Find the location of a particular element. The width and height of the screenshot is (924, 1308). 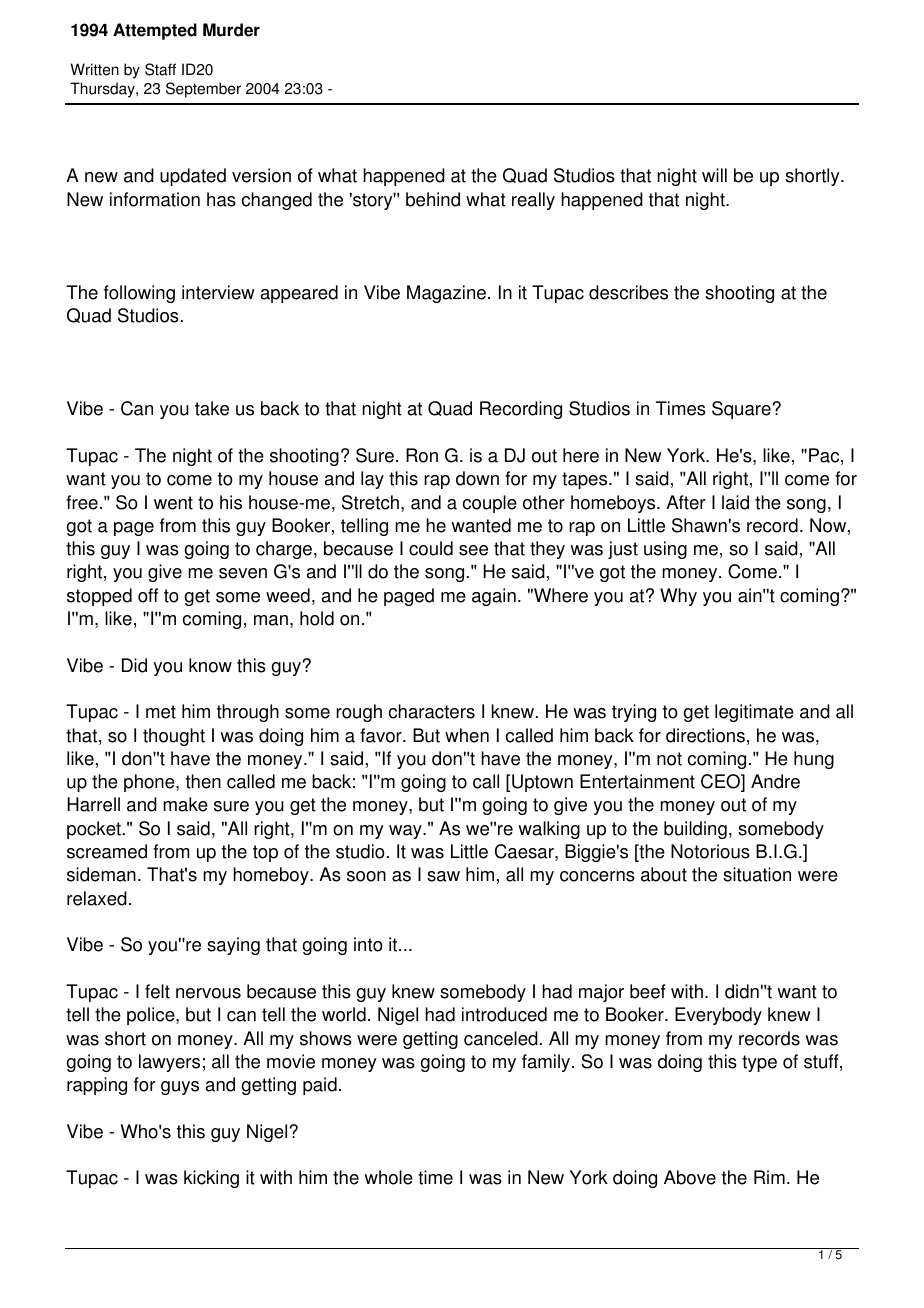

kicking is located at coordinates (211, 1179).
